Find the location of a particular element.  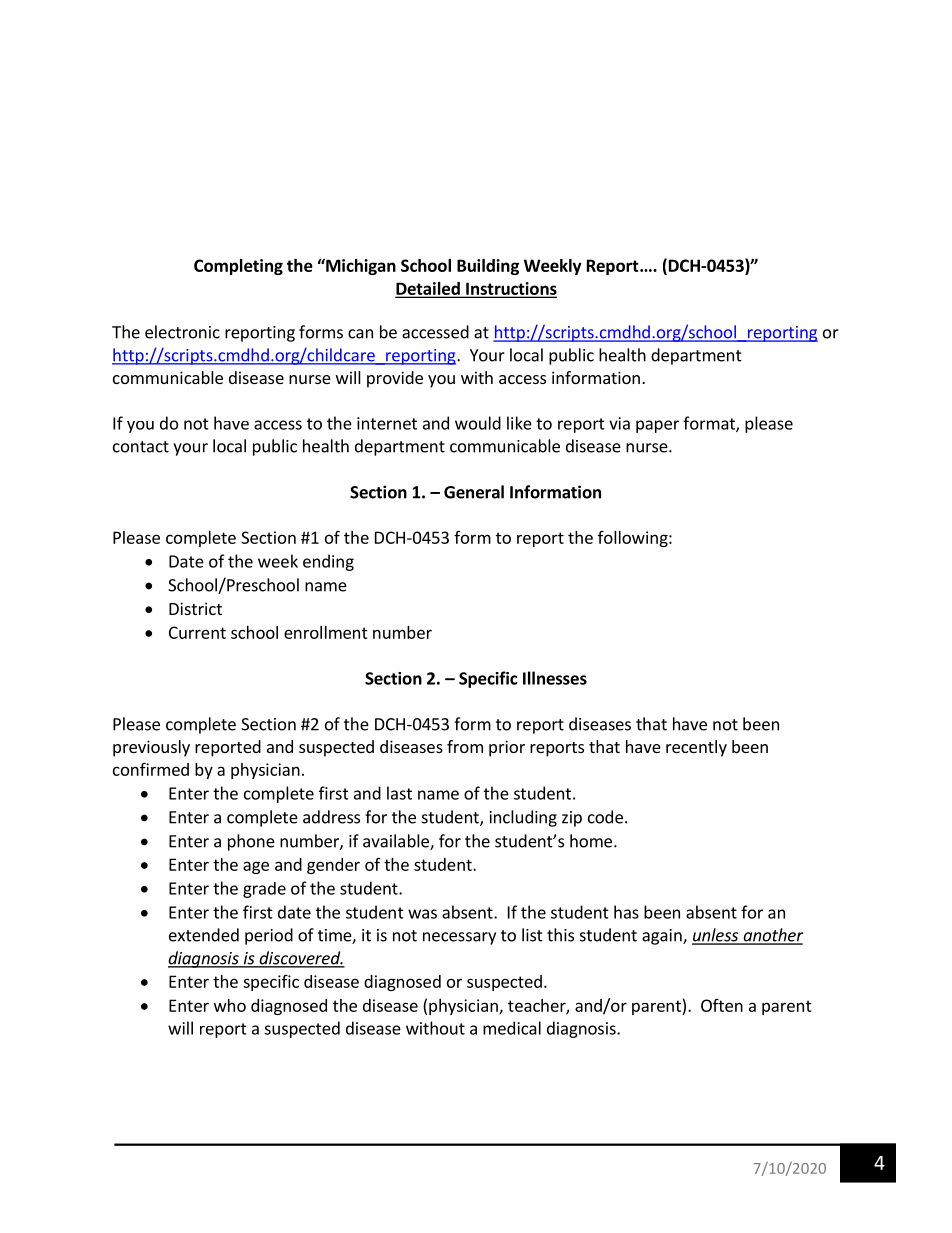

Detailed is located at coordinates (428, 289).
